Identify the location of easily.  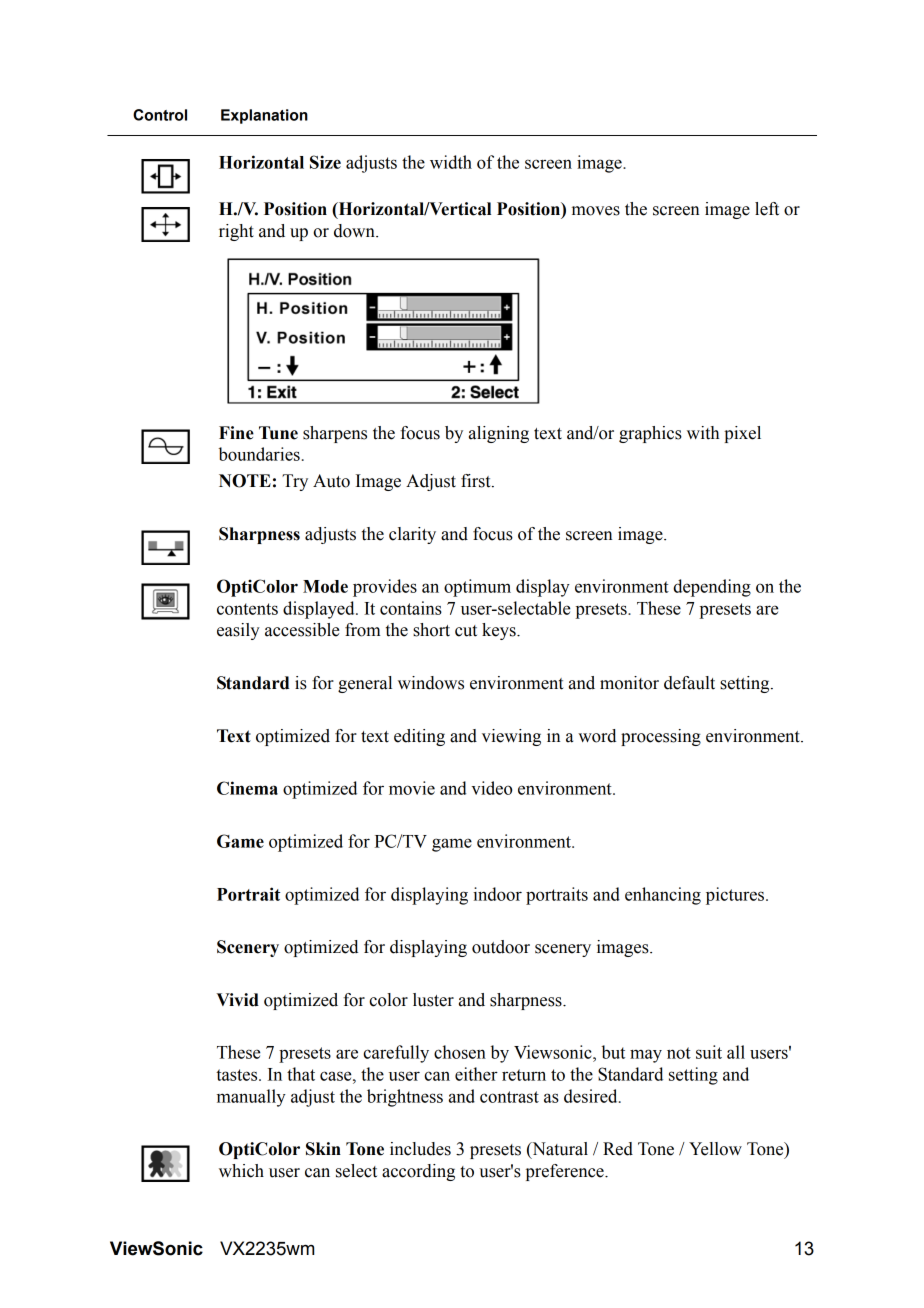
(238, 631).
